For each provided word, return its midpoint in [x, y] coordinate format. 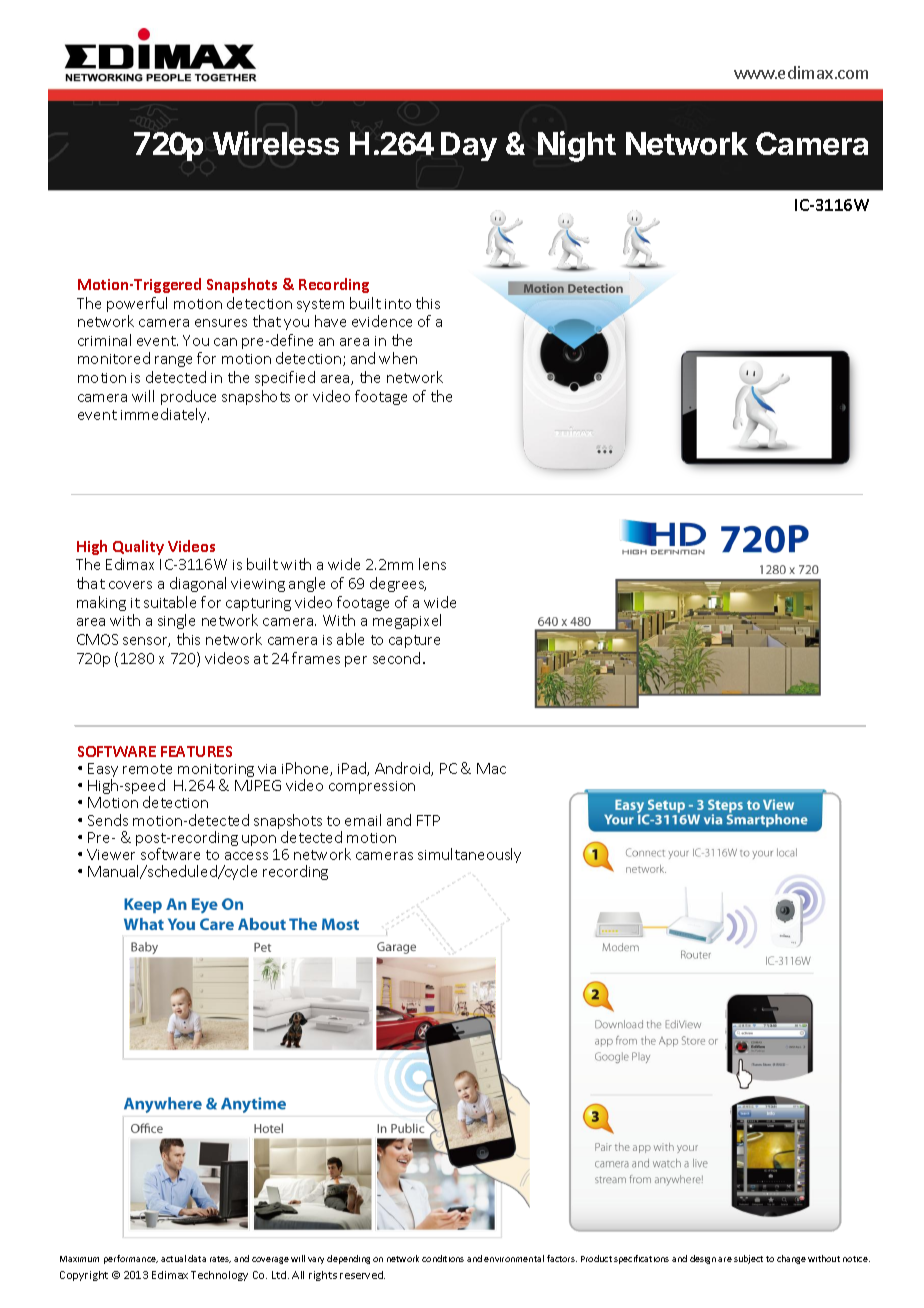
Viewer [111, 854]
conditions [443, 1258]
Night [577, 146]
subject [748, 1259]
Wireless [276, 143]
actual [173, 1258]
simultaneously [469, 855]
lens [432, 564]
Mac [491, 768]
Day [469, 146]
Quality [138, 547]
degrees [398, 584]
